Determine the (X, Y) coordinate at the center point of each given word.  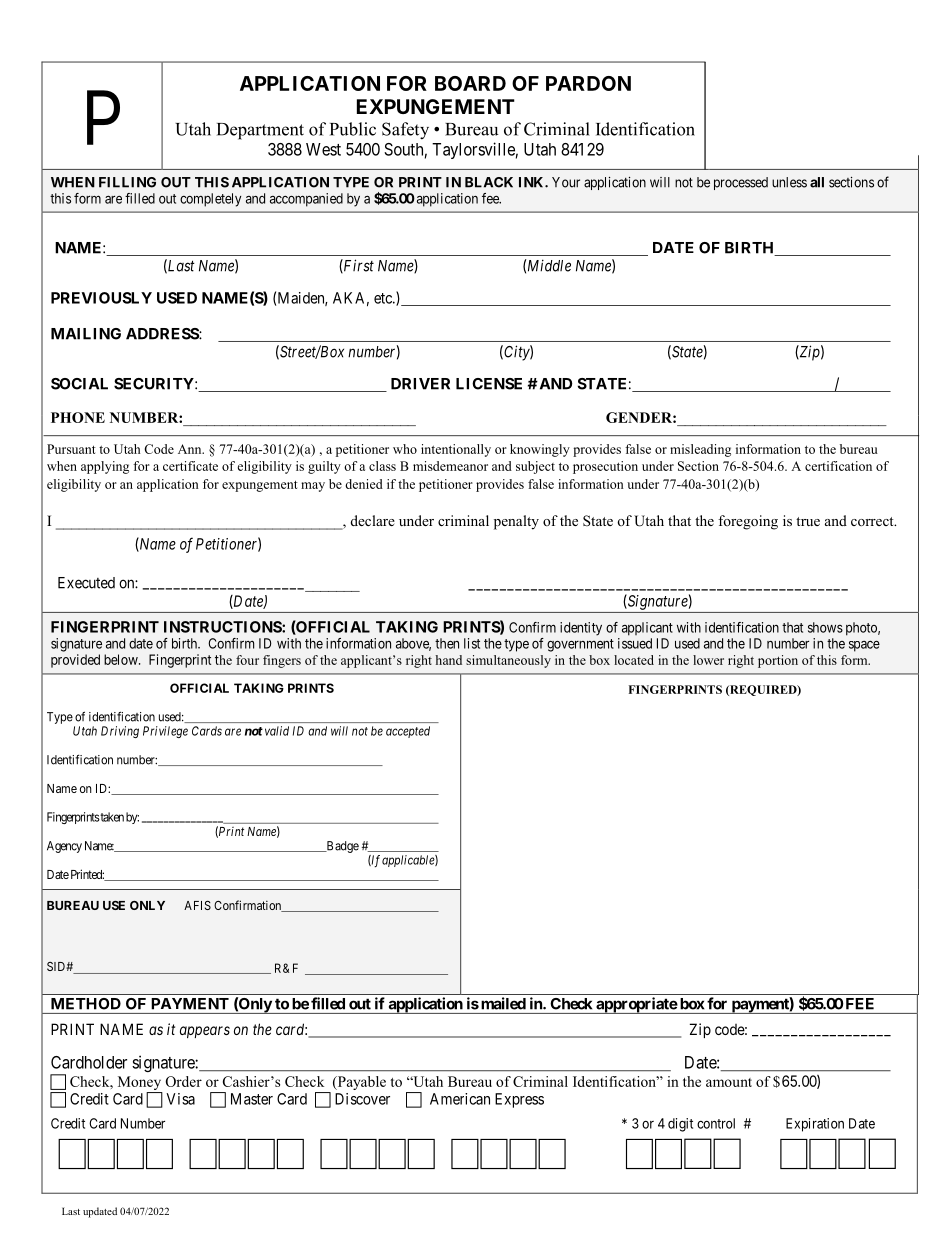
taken (111, 817)
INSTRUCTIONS (223, 627)
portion (778, 661)
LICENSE (489, 384)
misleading (700, 450)
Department (260, 131)
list (472, 643)
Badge (341, 847)
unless (789, 182)
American (460, 1099)
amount (729, 1082)
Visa (180, 1099)
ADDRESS (163, 334)
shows (825, 627)
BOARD (470, 83)
